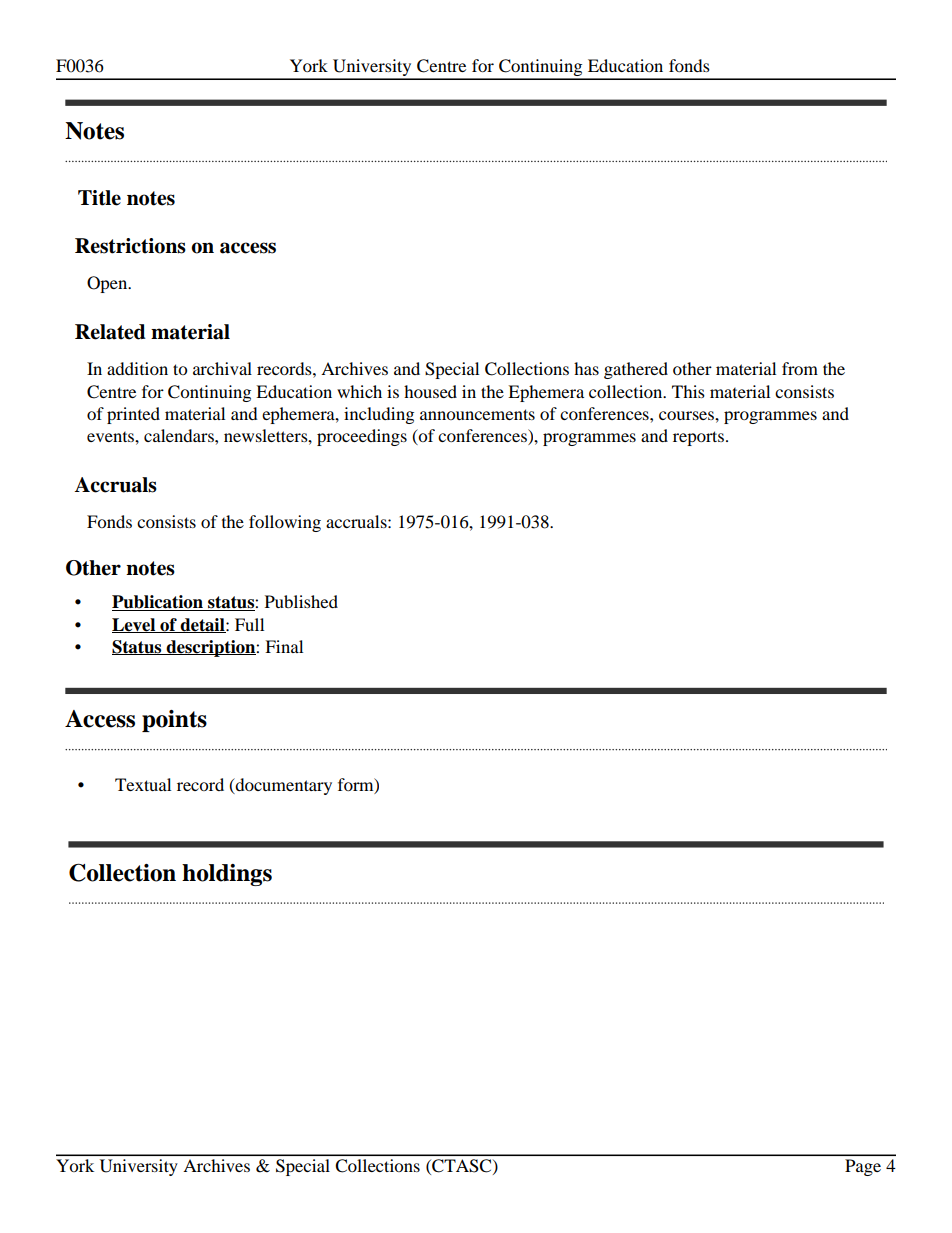 The image size is (952, 1233). What do you see at coordinates (800, 368) in the screenshot?
I see `from` at bounding box center [800, 368].
